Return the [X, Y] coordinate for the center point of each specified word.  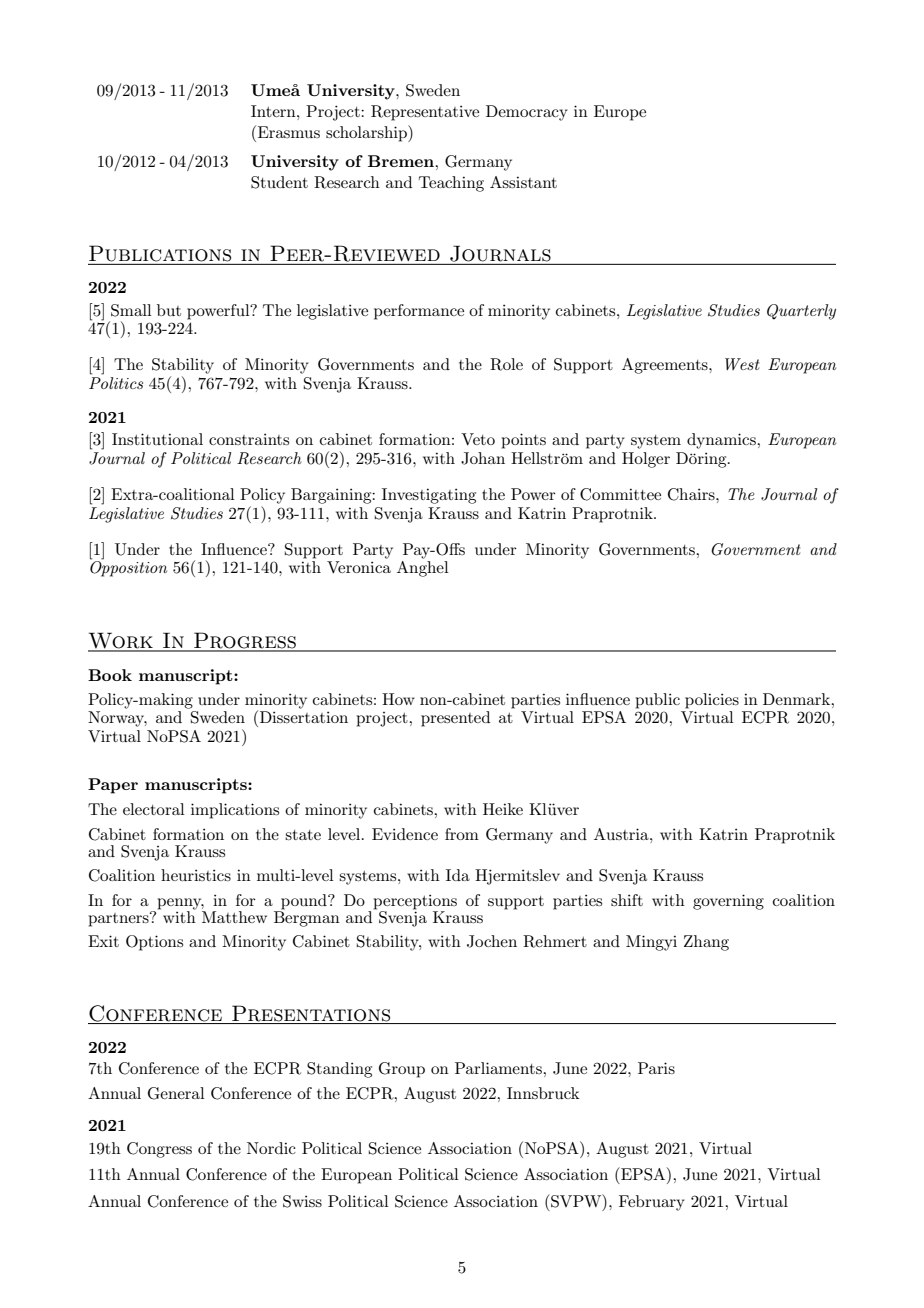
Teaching [451, 184]
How [398, 699]
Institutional [157, 439]
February [652, 1203]
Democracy [527, 113]
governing [728, 902]
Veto [478, 439]
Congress [159, 1150]
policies [712, 701]
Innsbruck [543, 1093]
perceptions [415, 903]
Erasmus [287, 131]
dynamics [722, 441]
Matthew [234, 917]
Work [121, 641]
